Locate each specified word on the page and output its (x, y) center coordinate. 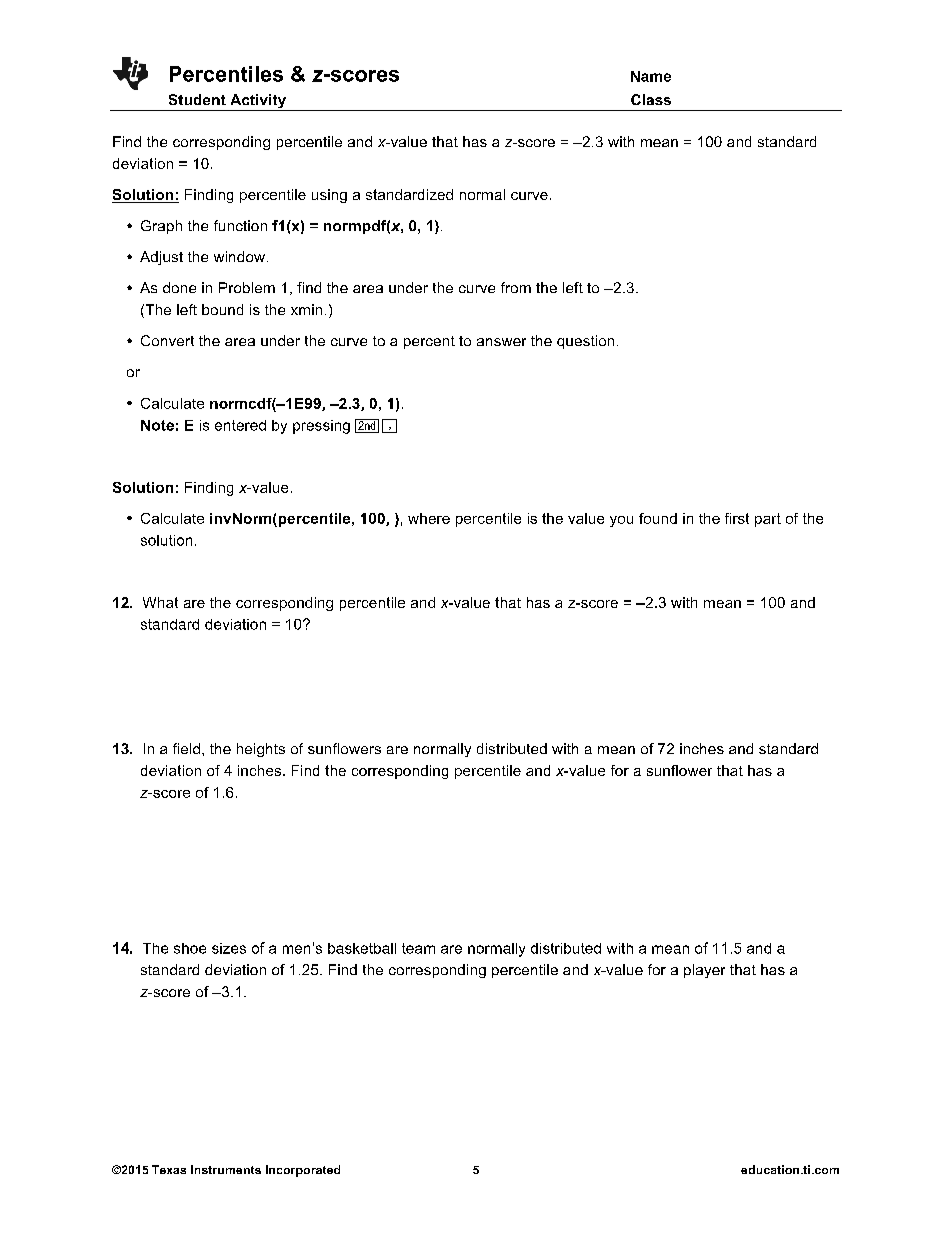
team (418, 948)
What (160, 602)
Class (651, 99)
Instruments (226, 1169)
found (658, 518)
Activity (258, 102)
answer (501, 342)
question (585, 342)
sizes (229, 948)
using (329, 196)
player (704, 971)
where (429, 518)
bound (222, 309)
